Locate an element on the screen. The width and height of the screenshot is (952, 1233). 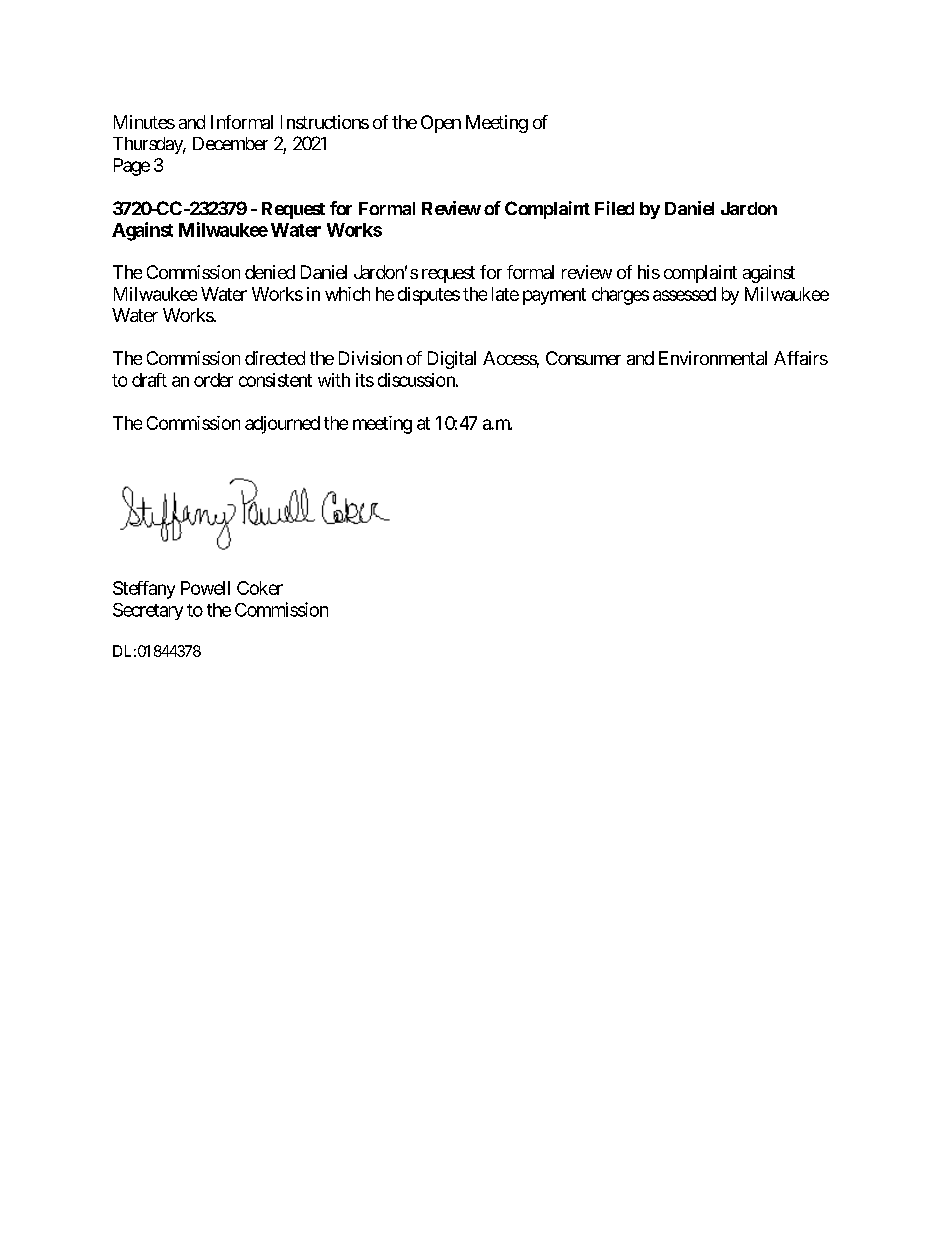
payment is located at coordinates (554, 296).
